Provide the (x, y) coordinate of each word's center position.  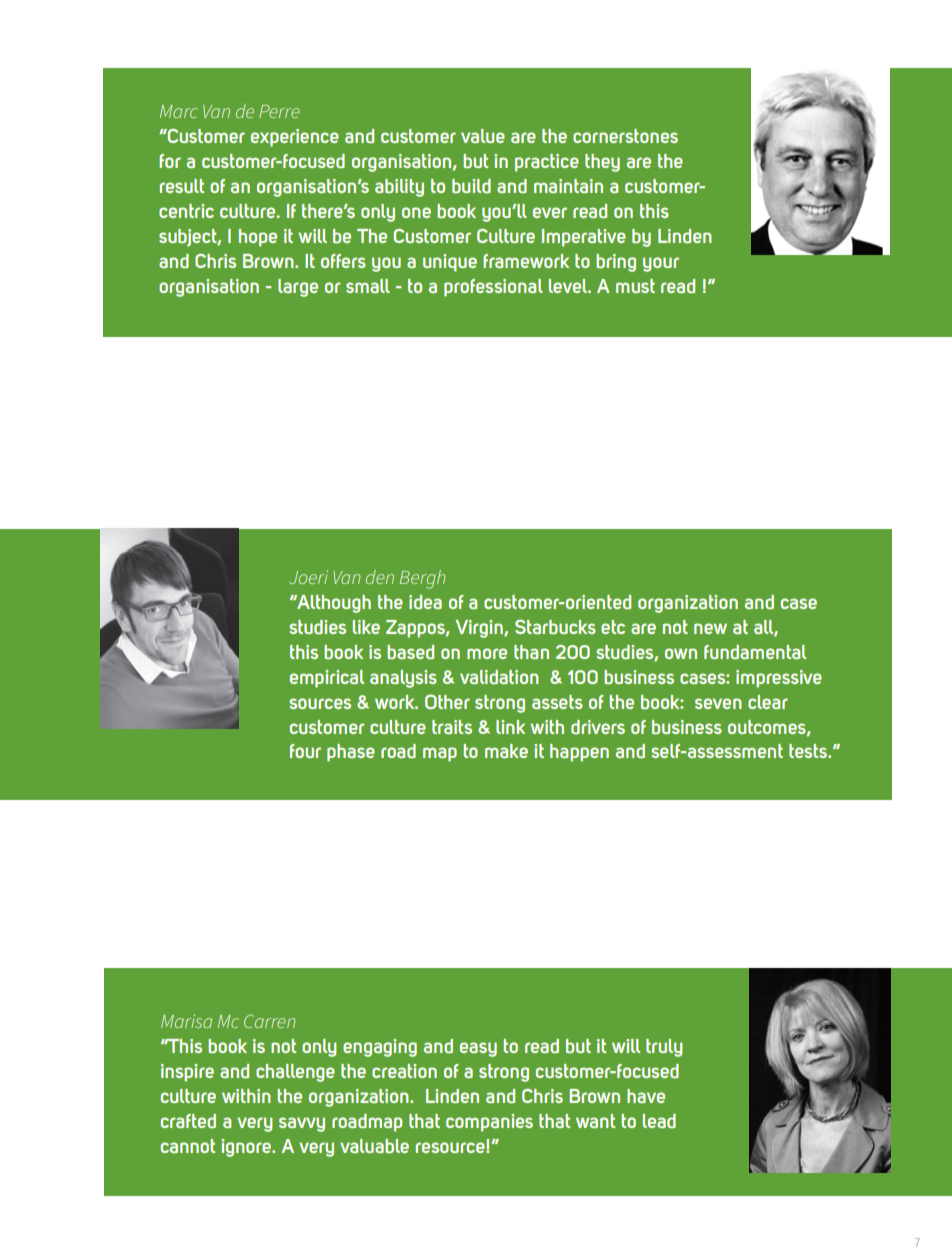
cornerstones (625, 136)
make (506, 751)
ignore (247, 1148)
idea (425, 602)
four (305, 751)
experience (295, 138)
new (710, 628)
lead (659, 1121)
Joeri (308, 577)
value (483, 136)
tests (809, 751)
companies (489, 1123)
